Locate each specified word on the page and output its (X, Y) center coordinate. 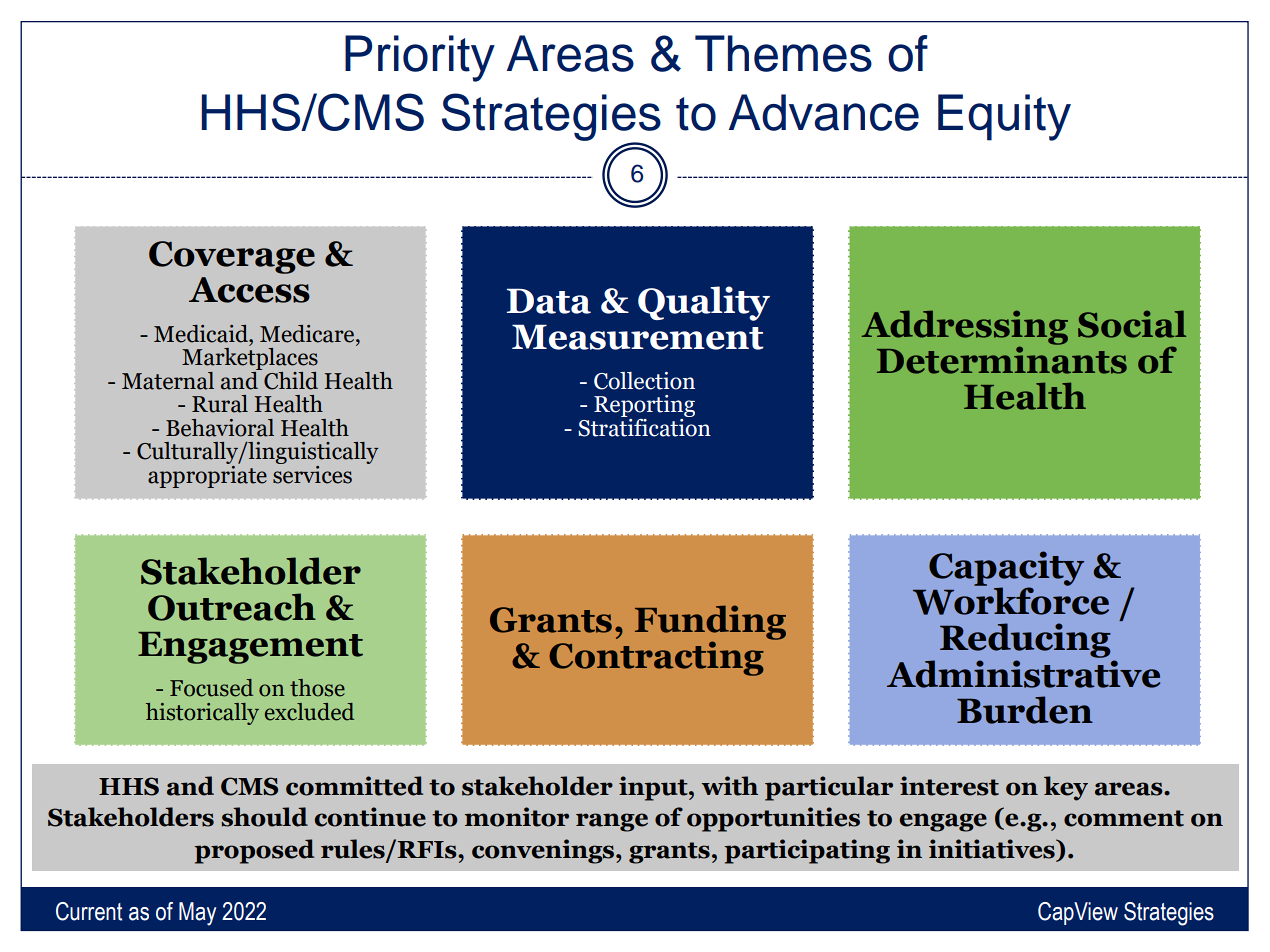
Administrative (1023, 672)
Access (249, 290)
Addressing (965, 328)
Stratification (644, 426)
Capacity (1006, 569)
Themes (783, 53)
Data (549, 301)
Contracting (656, 658)
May (197, 914)
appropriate (207, 475)
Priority (420, 58)
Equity (1004, 117)
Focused (211, 688)
